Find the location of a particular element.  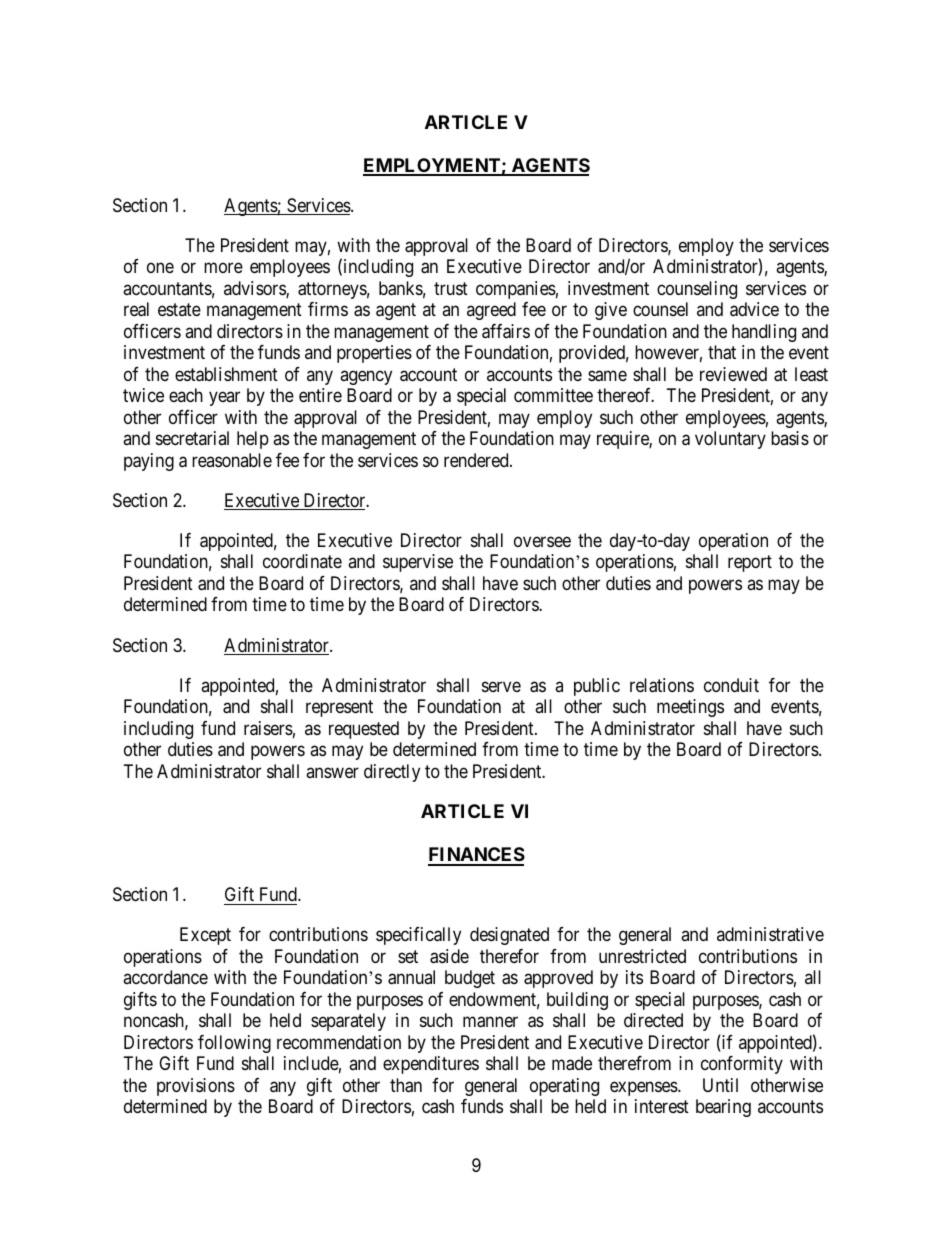

advice is located at coordinates (754, 309).
